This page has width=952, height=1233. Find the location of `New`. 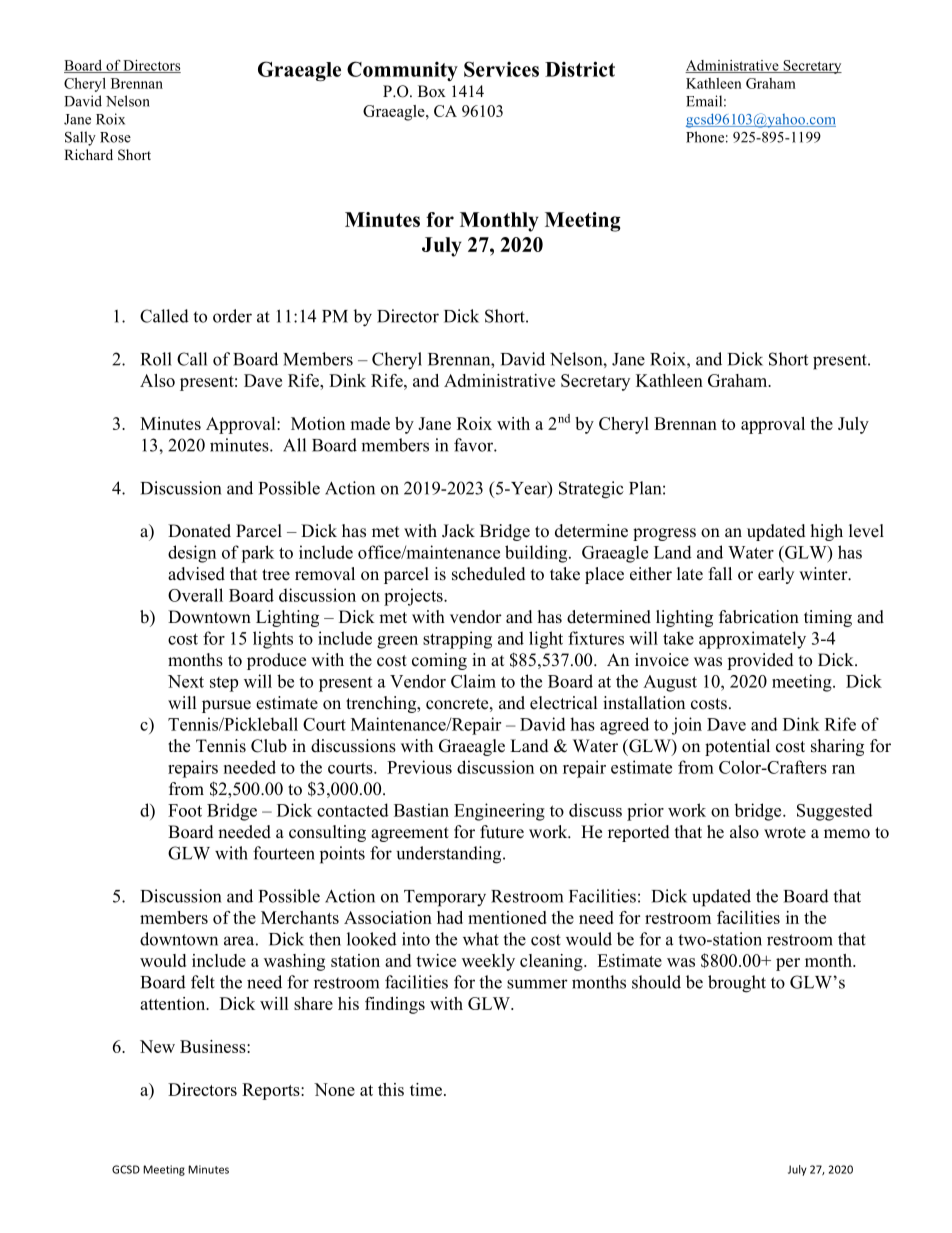

New is located at coordinates (157, 1046).
